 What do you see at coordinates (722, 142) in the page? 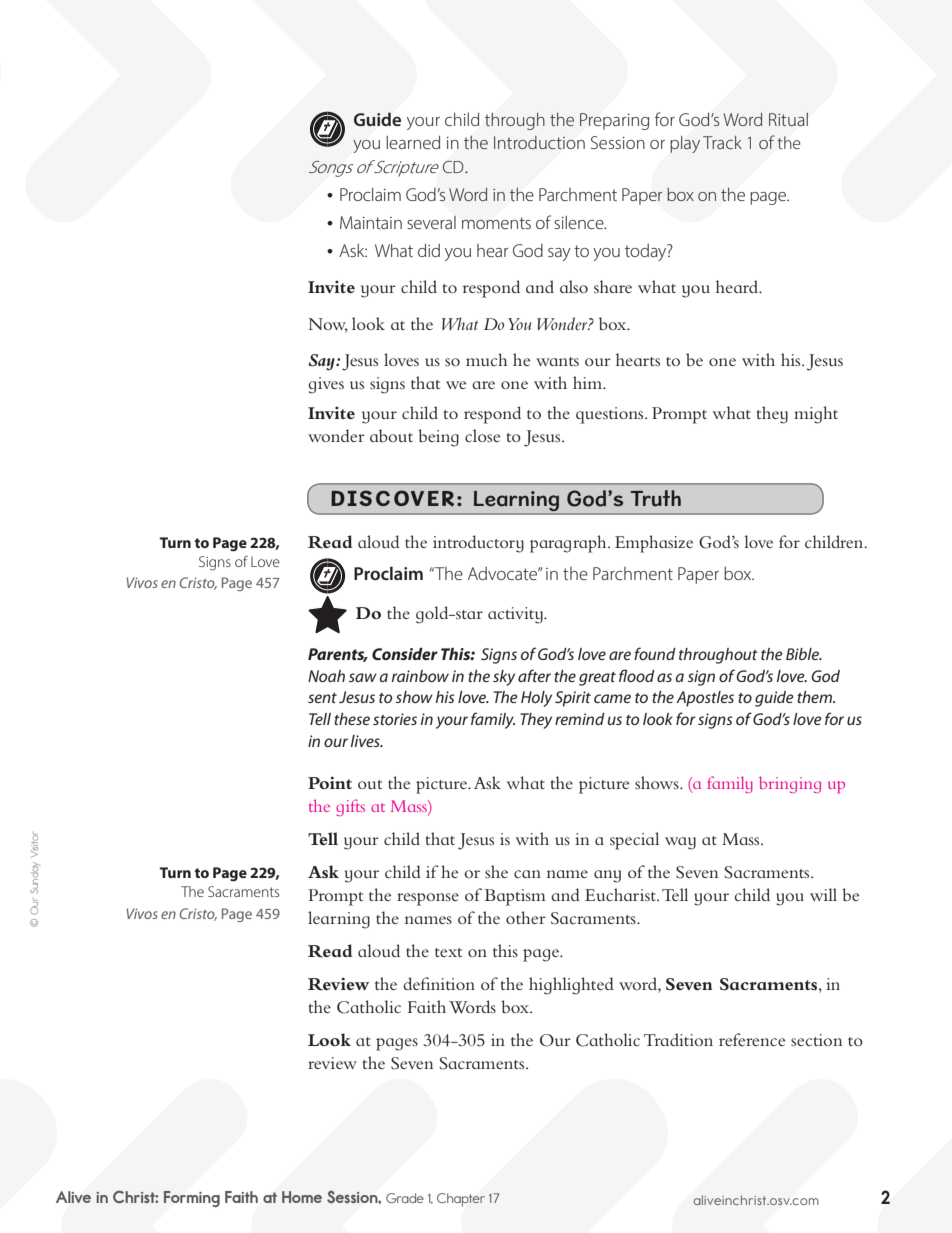
I see `Track` at bounding box center [722, 142].
